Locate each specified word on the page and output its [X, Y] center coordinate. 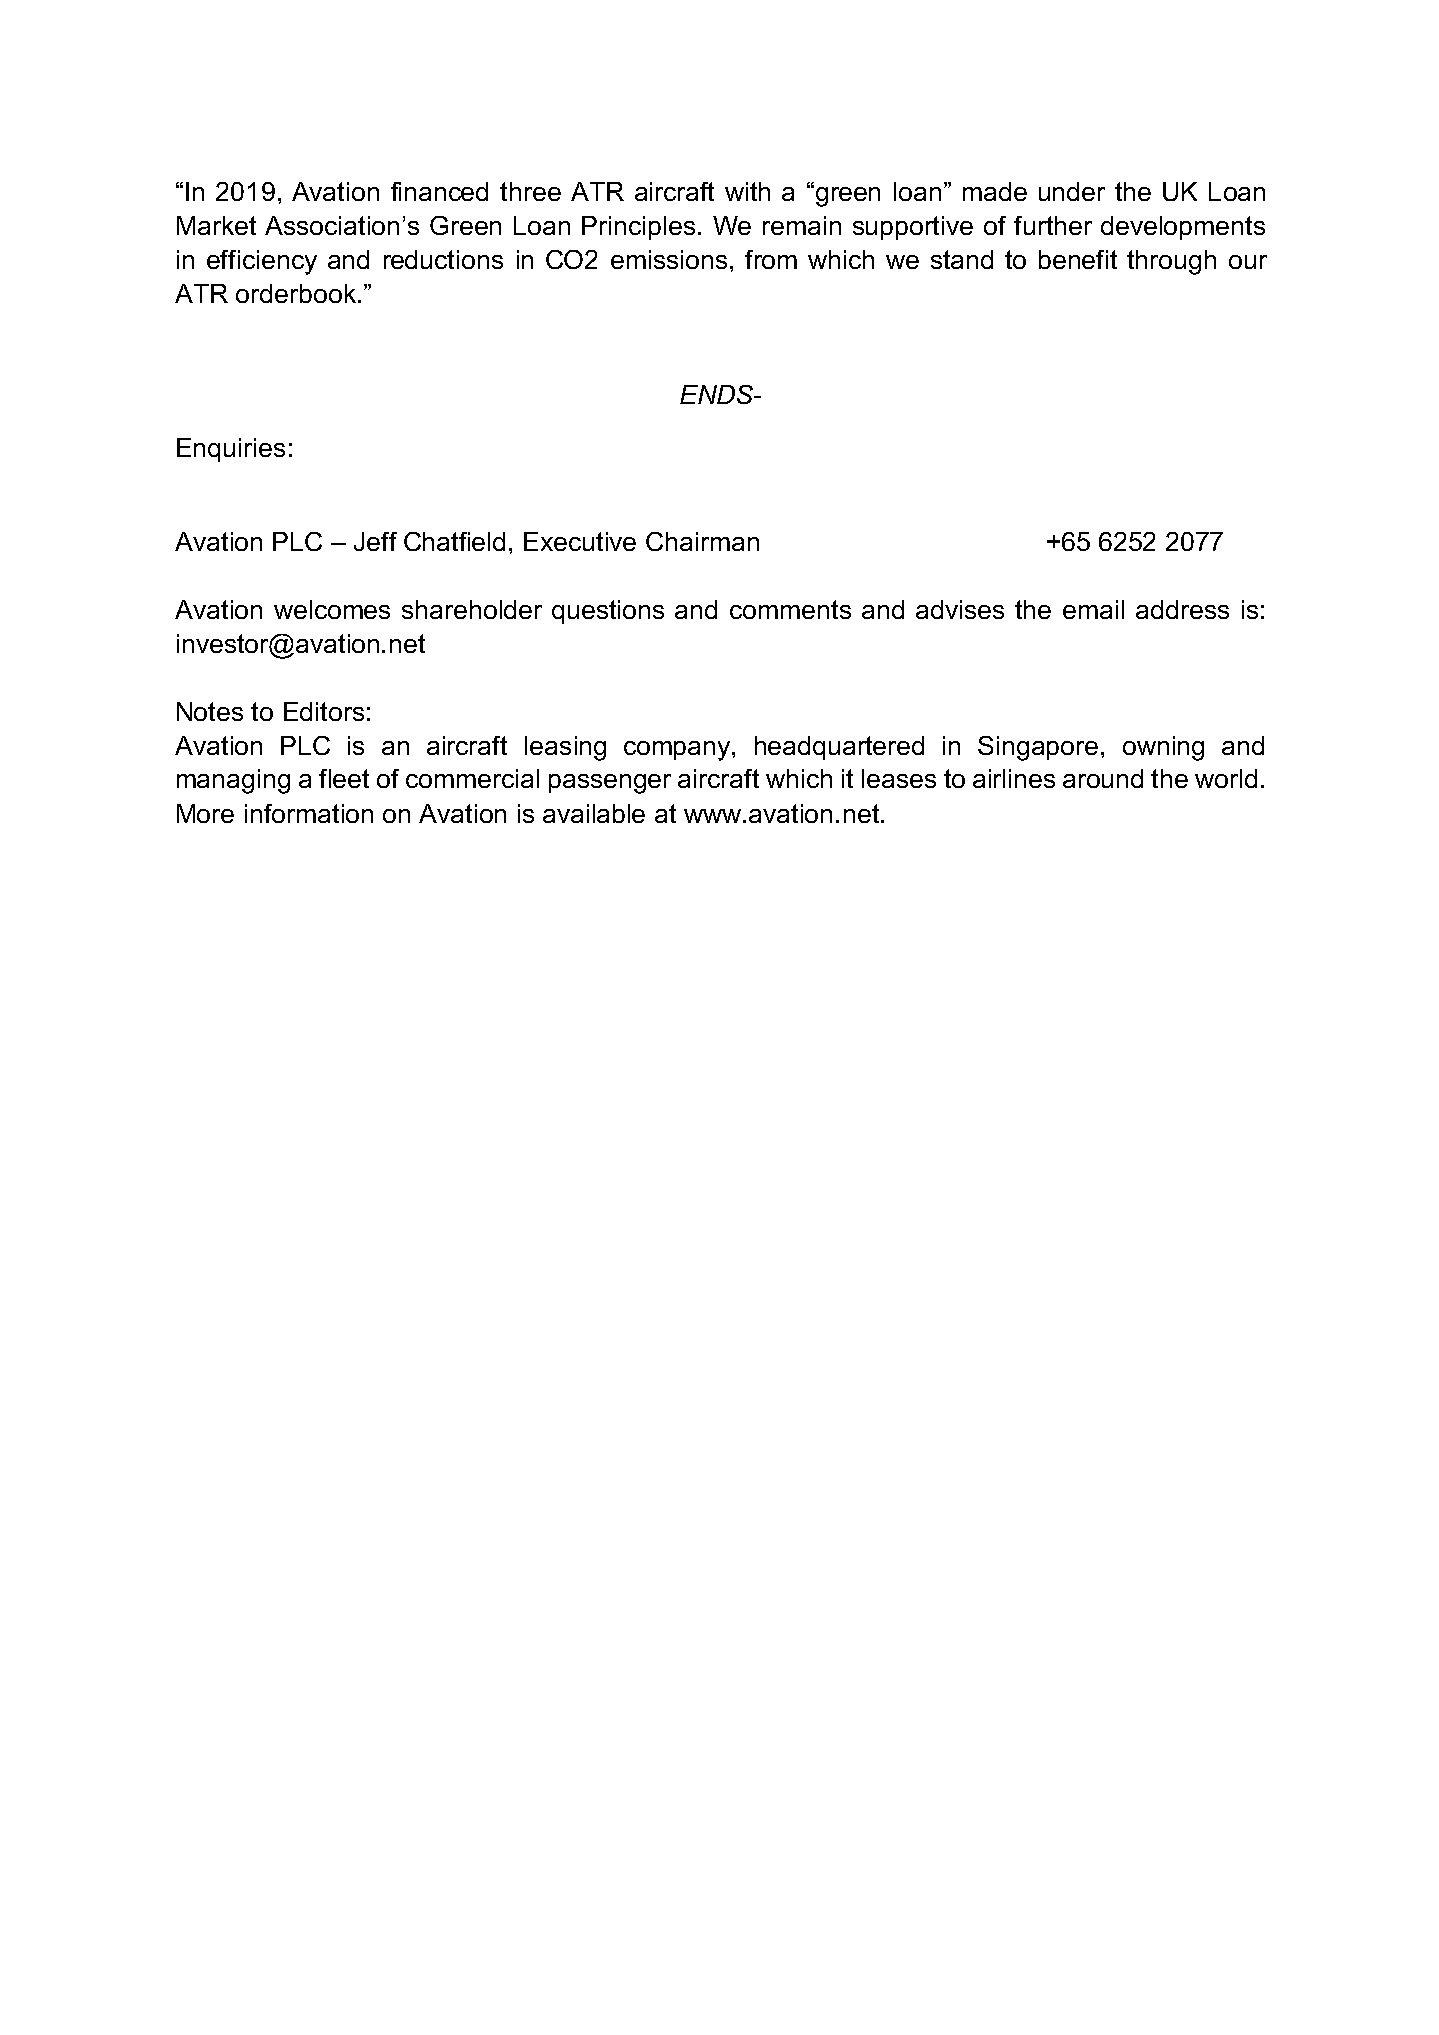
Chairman [702, 541]
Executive [580, 541]
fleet [344, 778]
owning [1163, 748]
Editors [324, 711]
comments [790, 609]
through [1171, 262]
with [747, 191]
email [1093, 609]
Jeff [375, 541]
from [771, 259]
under [1072, 191]
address [1182, 609]
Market [216, 225]
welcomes [332, 609]
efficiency [262, 262]
